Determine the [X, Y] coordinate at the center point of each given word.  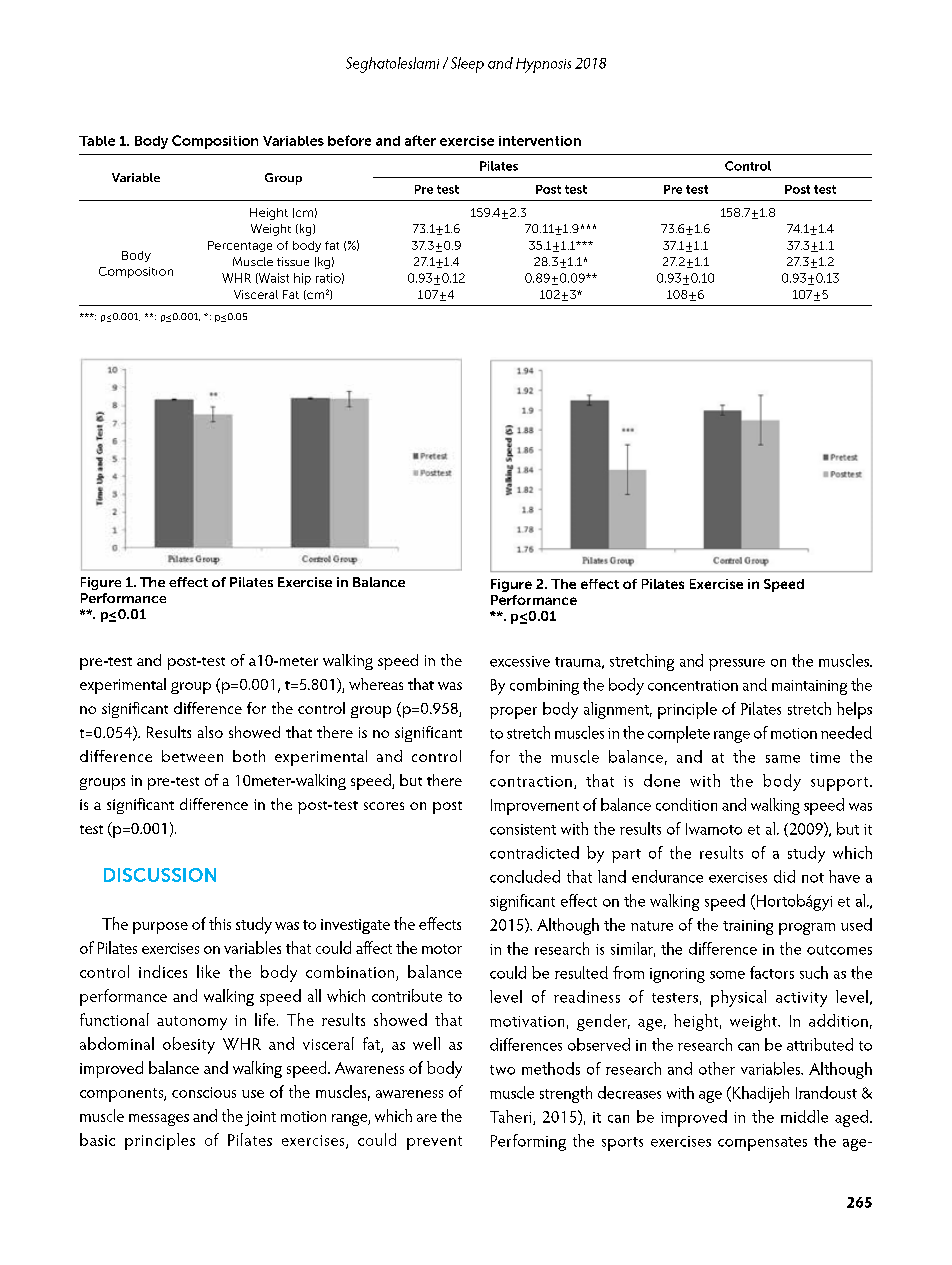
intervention [540, 141]
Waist [273, 278]
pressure [737, 665]
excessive [520, 661]
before [349, 140]
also [210, 732]
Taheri [512, 1117]
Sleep [467, 65]
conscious [204, 1092]
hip [302, 279]
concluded [525, 876]
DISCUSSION [160, 875]
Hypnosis [543, 65]
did [784, 876]
